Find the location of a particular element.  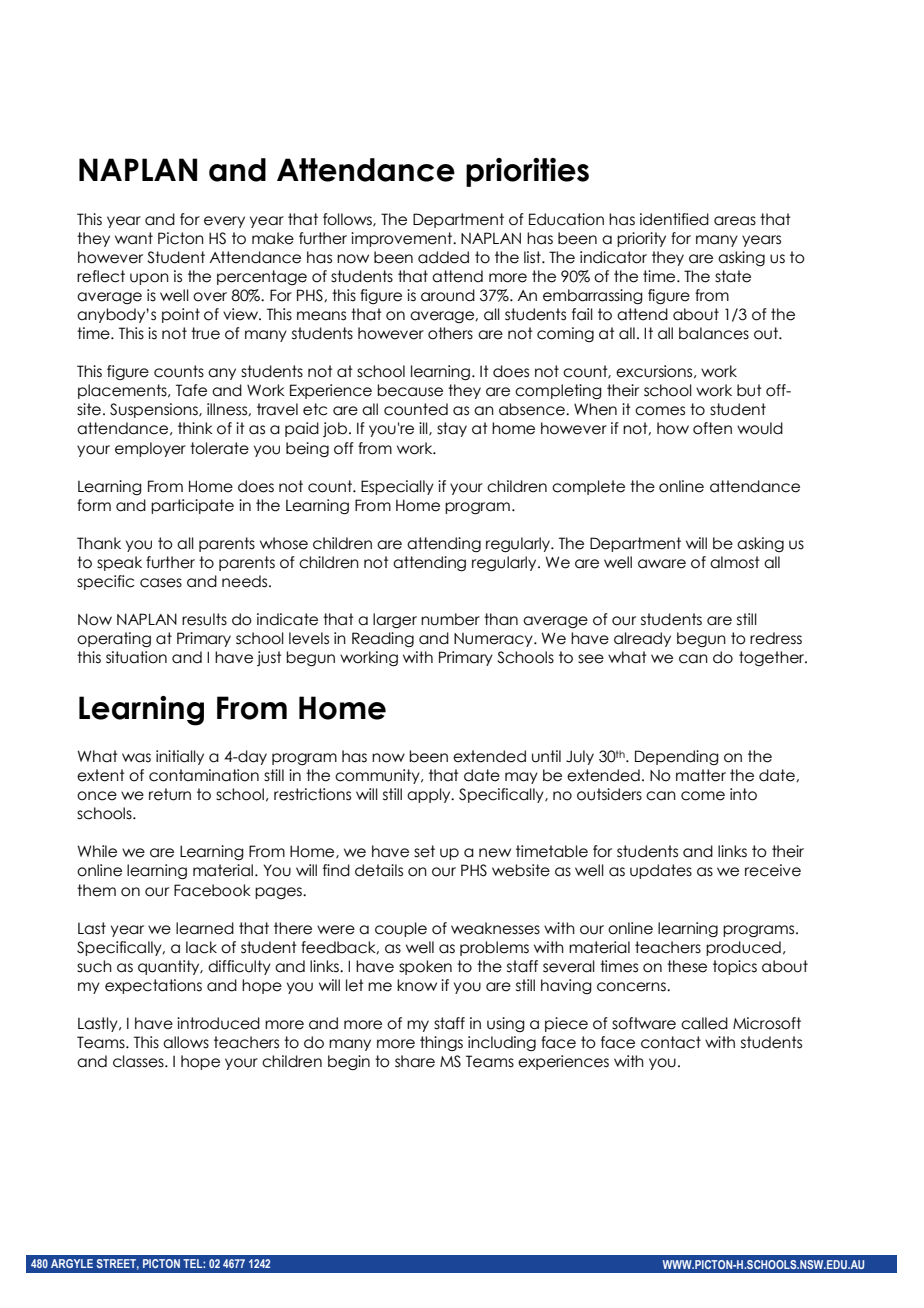

was is located at coordinates (136, 758).
